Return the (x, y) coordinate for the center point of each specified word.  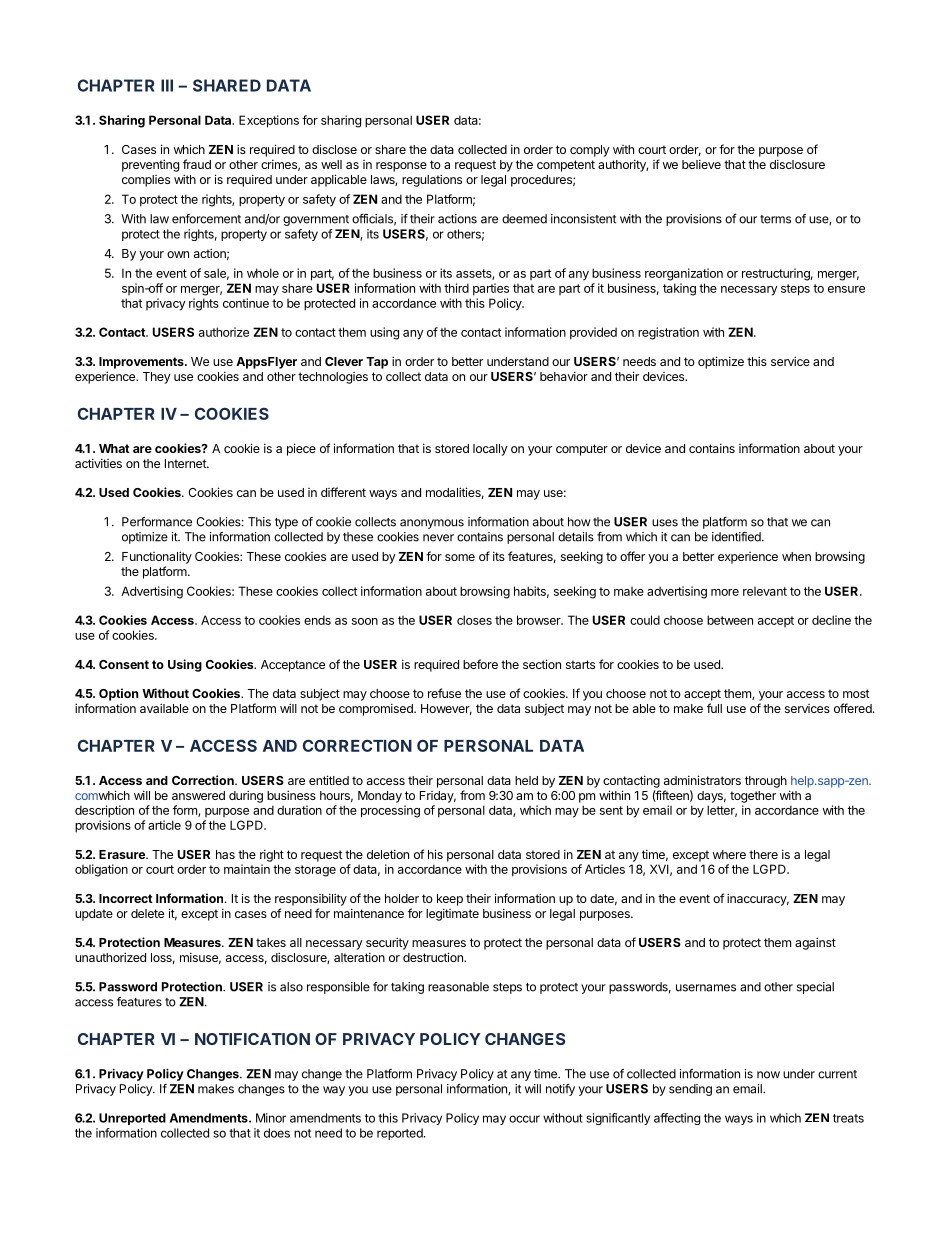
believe (701, 164)
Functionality (157, 557)
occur (524, 1119)
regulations (432, 180)
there (763, 854)
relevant (765, 591)
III (167, 85)
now (768, 1075)
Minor (271, 1118)
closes (474, 620)
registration (668, 333)
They (157, 378)
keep (450, 900)
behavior (564, 376)
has (225, 854)
